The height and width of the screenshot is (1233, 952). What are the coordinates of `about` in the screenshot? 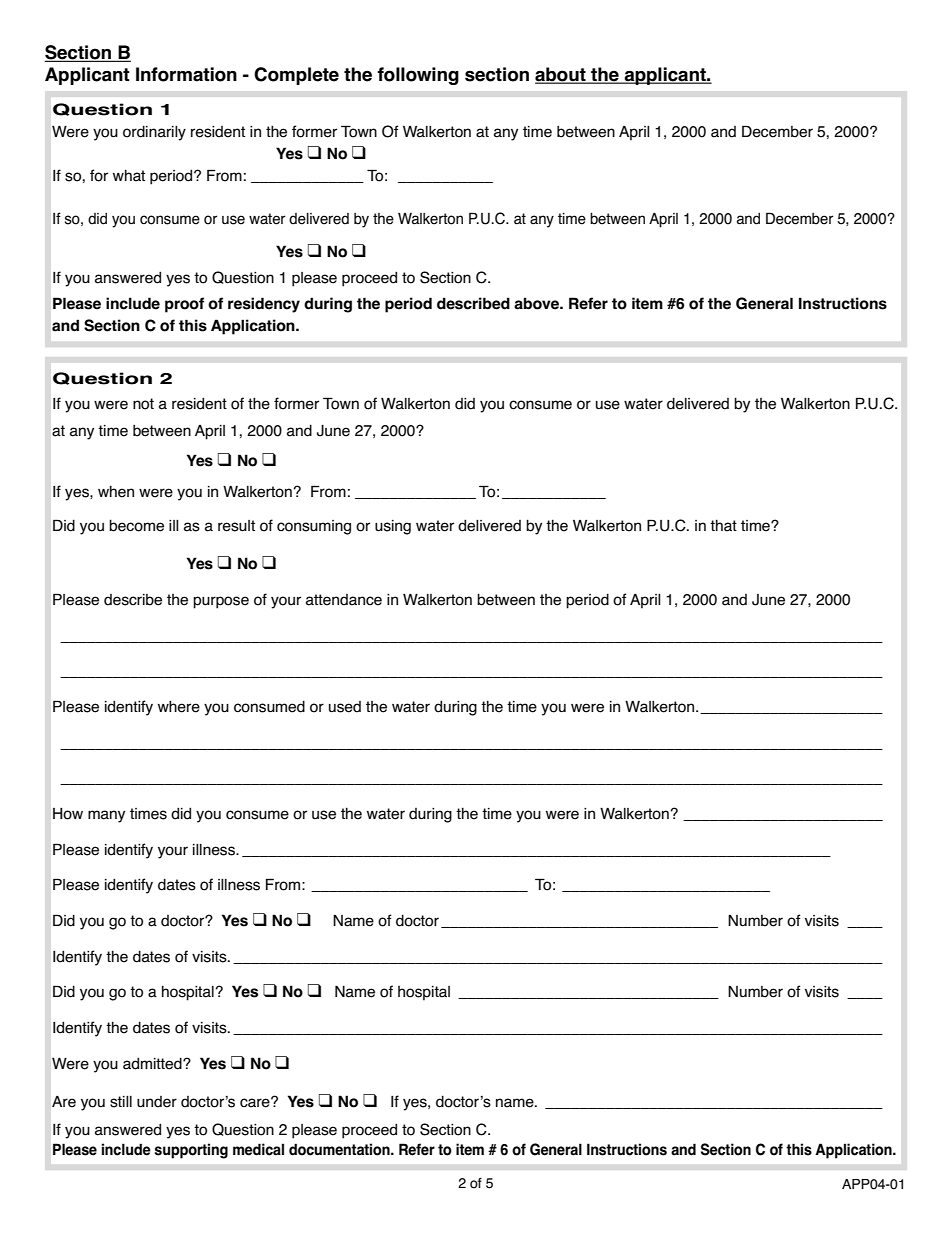 It's located at (561, 75).
